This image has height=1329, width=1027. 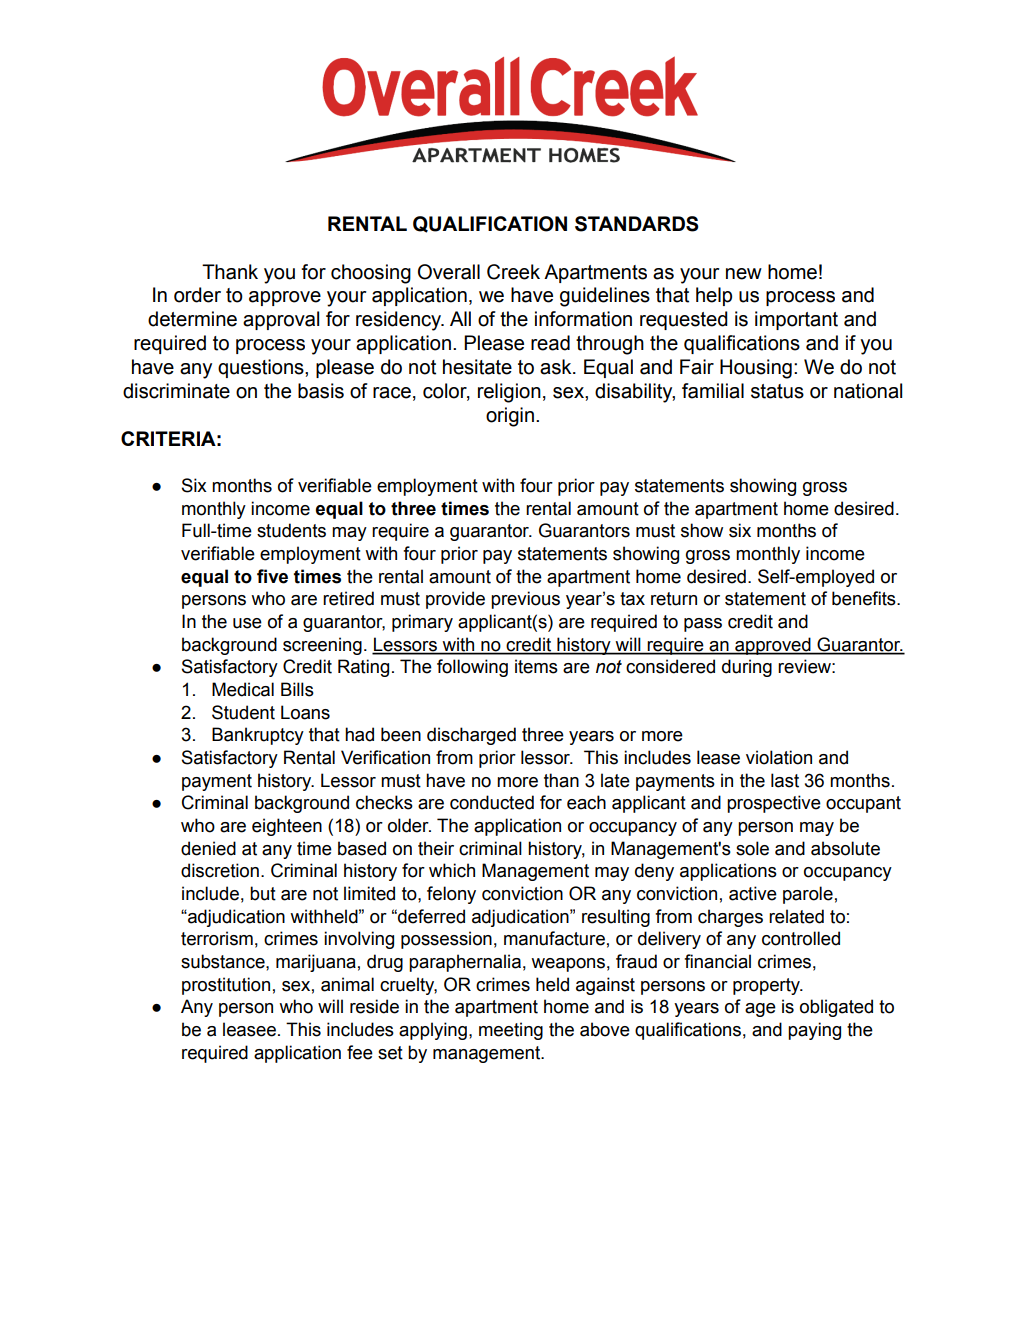 I want to click on Creek, so click(x=513, y=272).
